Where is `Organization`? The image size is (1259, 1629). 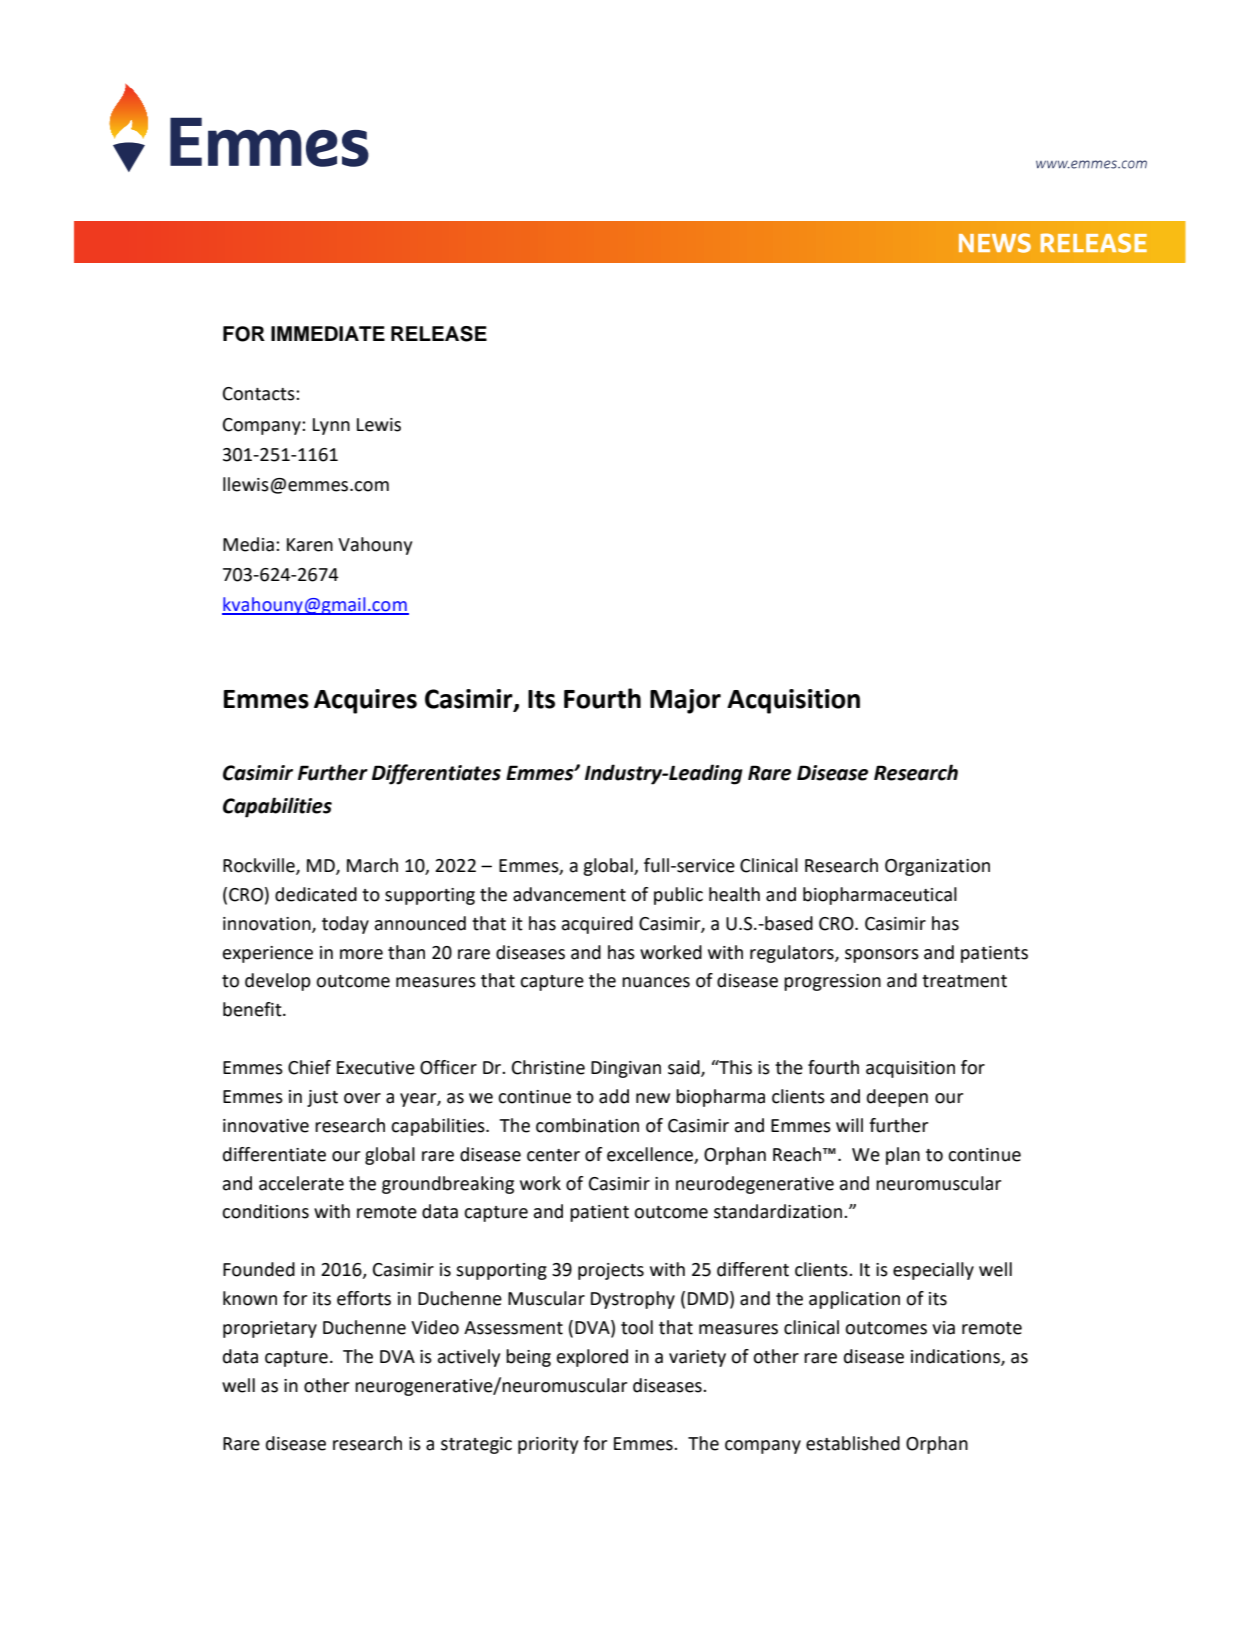 Organization is located at coordinates (937, 867).
